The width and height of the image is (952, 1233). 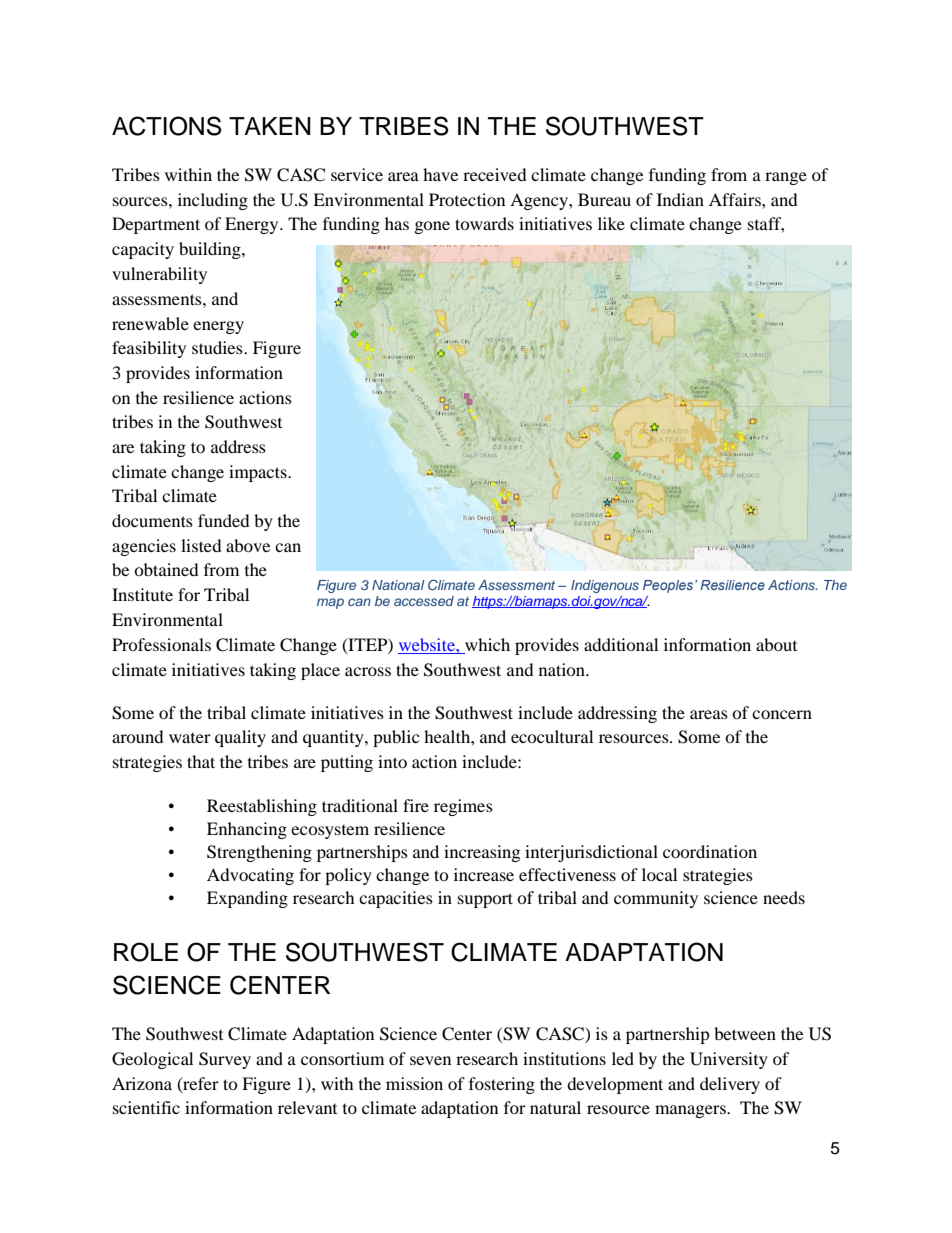 I want to click on increasing, so click(x=482, y=853).
